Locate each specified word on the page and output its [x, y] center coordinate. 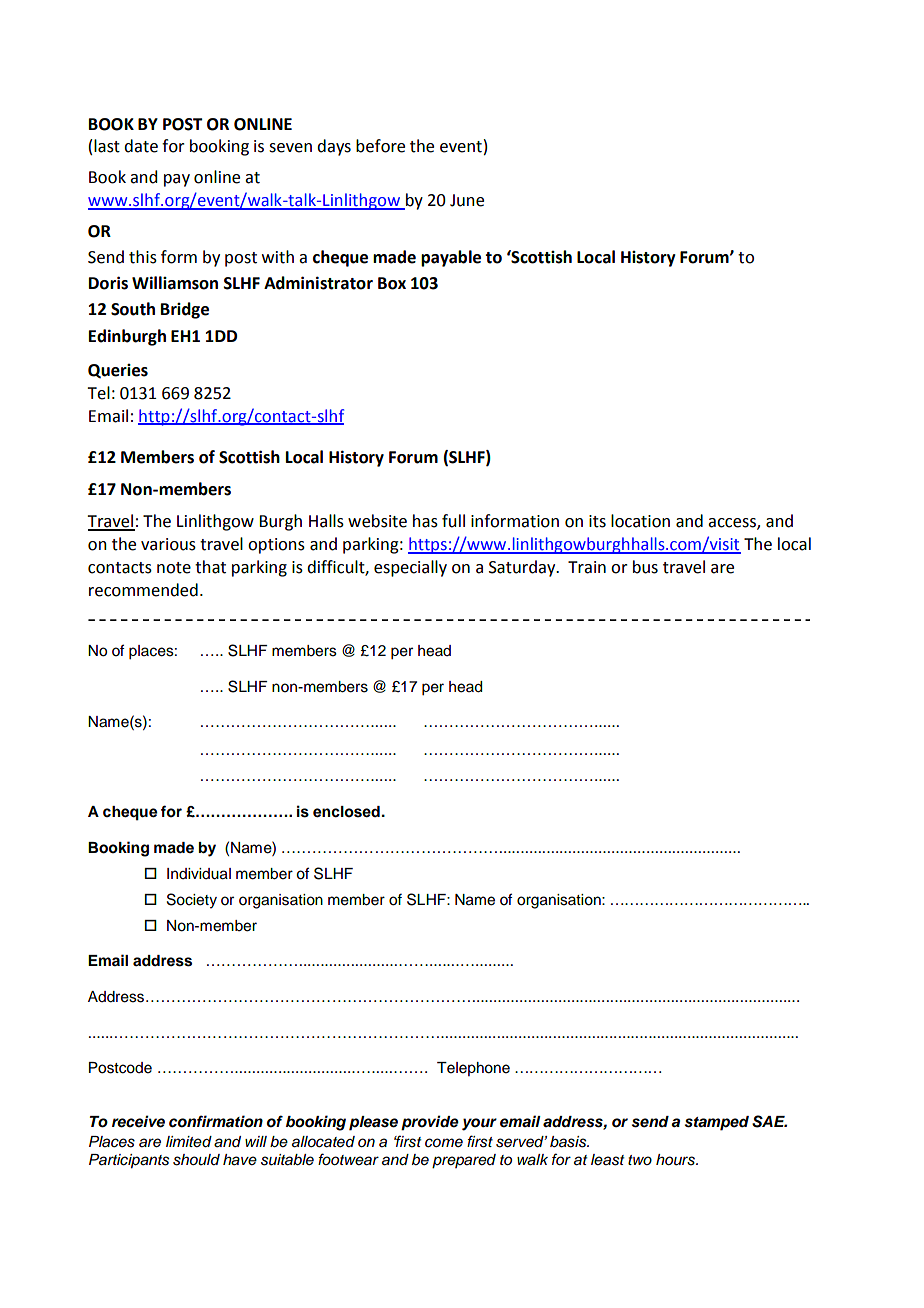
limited [189, 1142]
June [467, 200]
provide [430, 1123]
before [380, 146]
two [640, 1160]
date [141, 146]
